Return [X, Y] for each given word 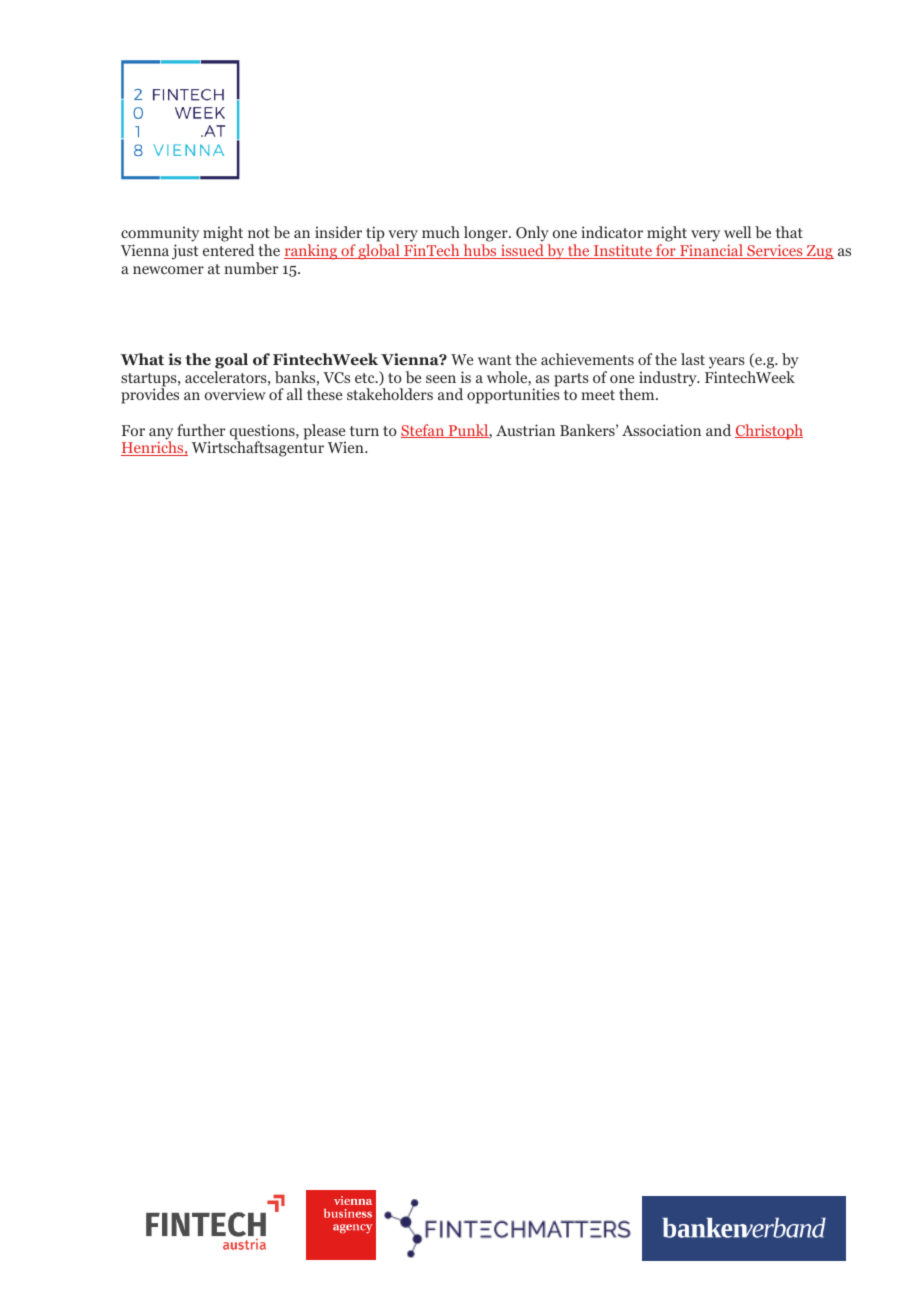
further [201, 430]
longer [487, 235]
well [737, 232]
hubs [480, 251]
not [259, 233]
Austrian [525, 430]
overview [235, 394]
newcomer [168, 270]
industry [669, 379]
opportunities [513, 396]
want [495, 360]
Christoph [769, 432]
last [693, 359]
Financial [711, 251]
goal [231, 361]
